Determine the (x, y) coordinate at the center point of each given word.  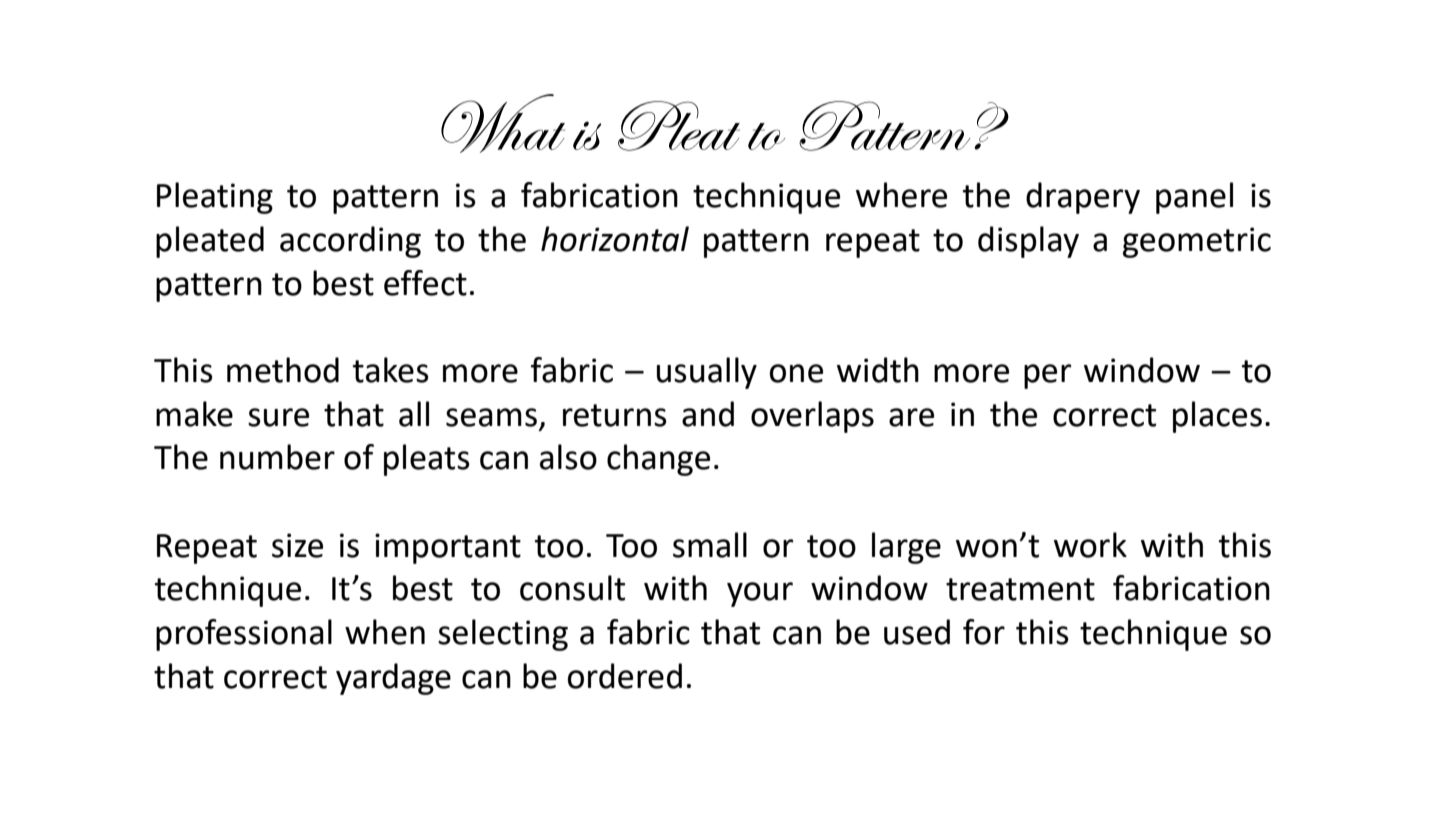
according (350, 242)
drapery (1083, 198)
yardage (393, 679)
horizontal (615, 239)
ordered (625, 676)
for (984, 632)
